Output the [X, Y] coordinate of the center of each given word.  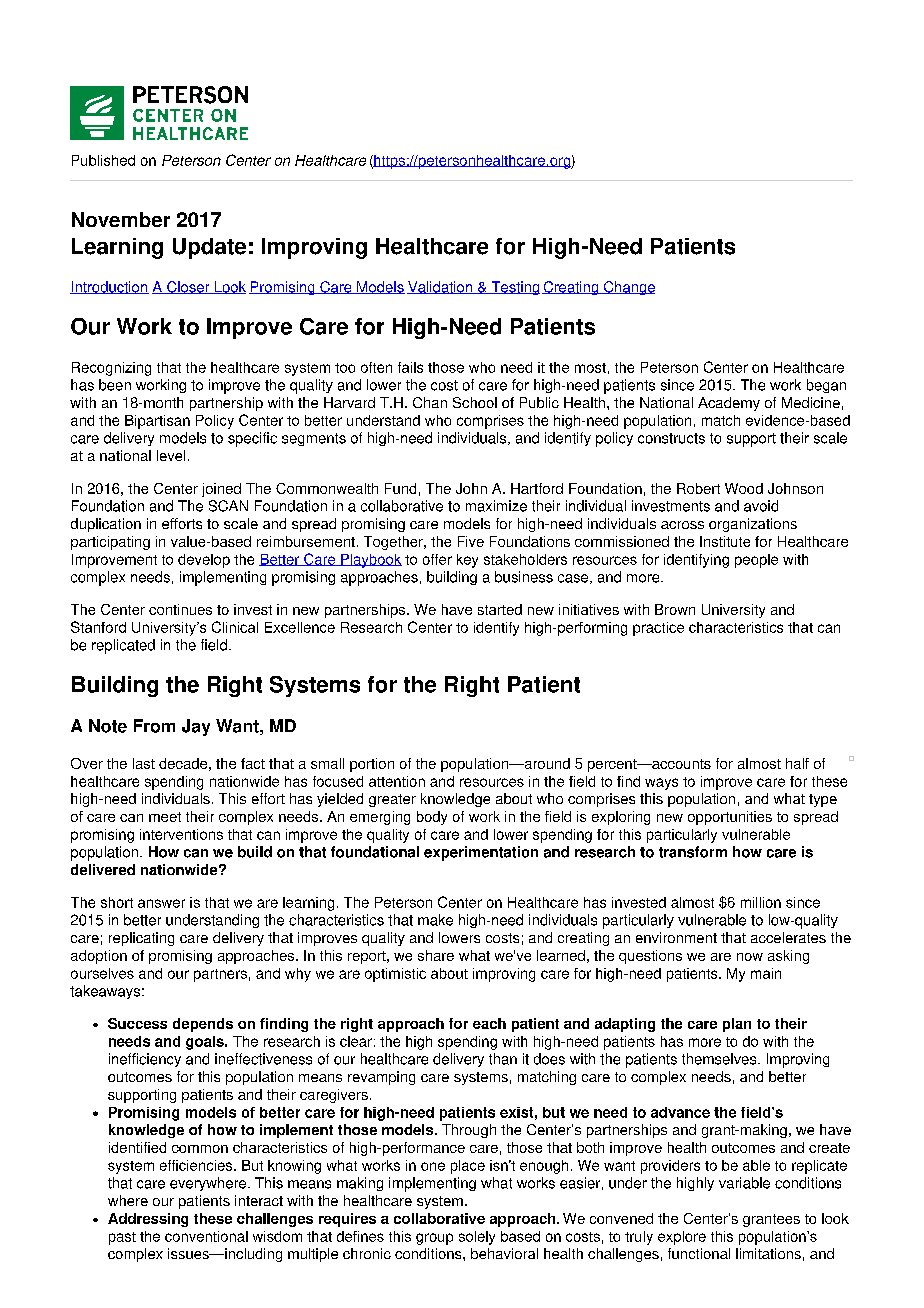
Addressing [148, 1220]
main [766, 973]
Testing [514, 288]
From [154, 726]
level [171, 455]
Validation [441, 287]
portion [372, 765]
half [797, 763]
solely [477, 1238]
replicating [141, 939]
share [436, 955]
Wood [744, 488]
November [121, 219]
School [475, 402]
